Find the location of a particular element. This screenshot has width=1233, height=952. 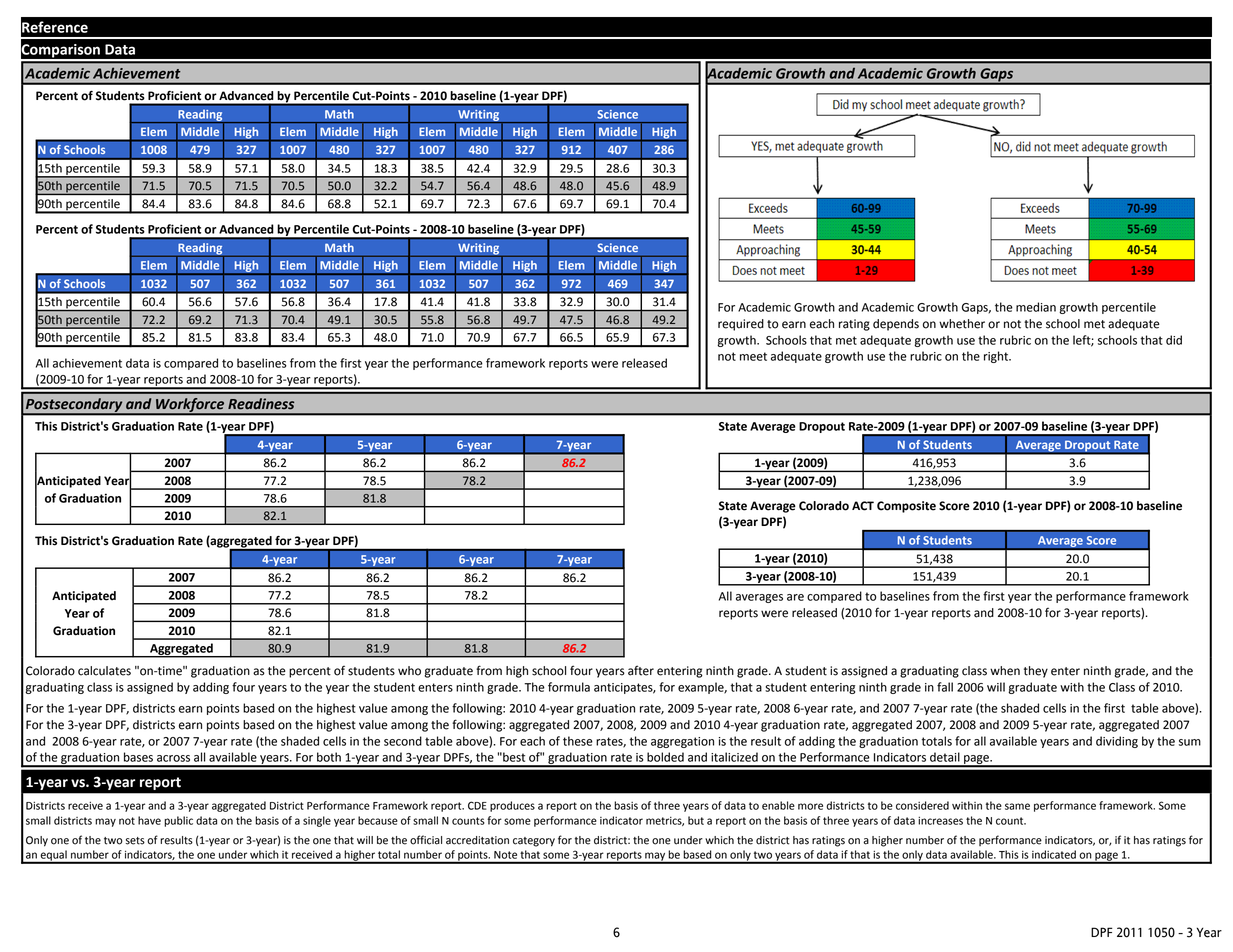

public is located at coordinates (178, 821).
